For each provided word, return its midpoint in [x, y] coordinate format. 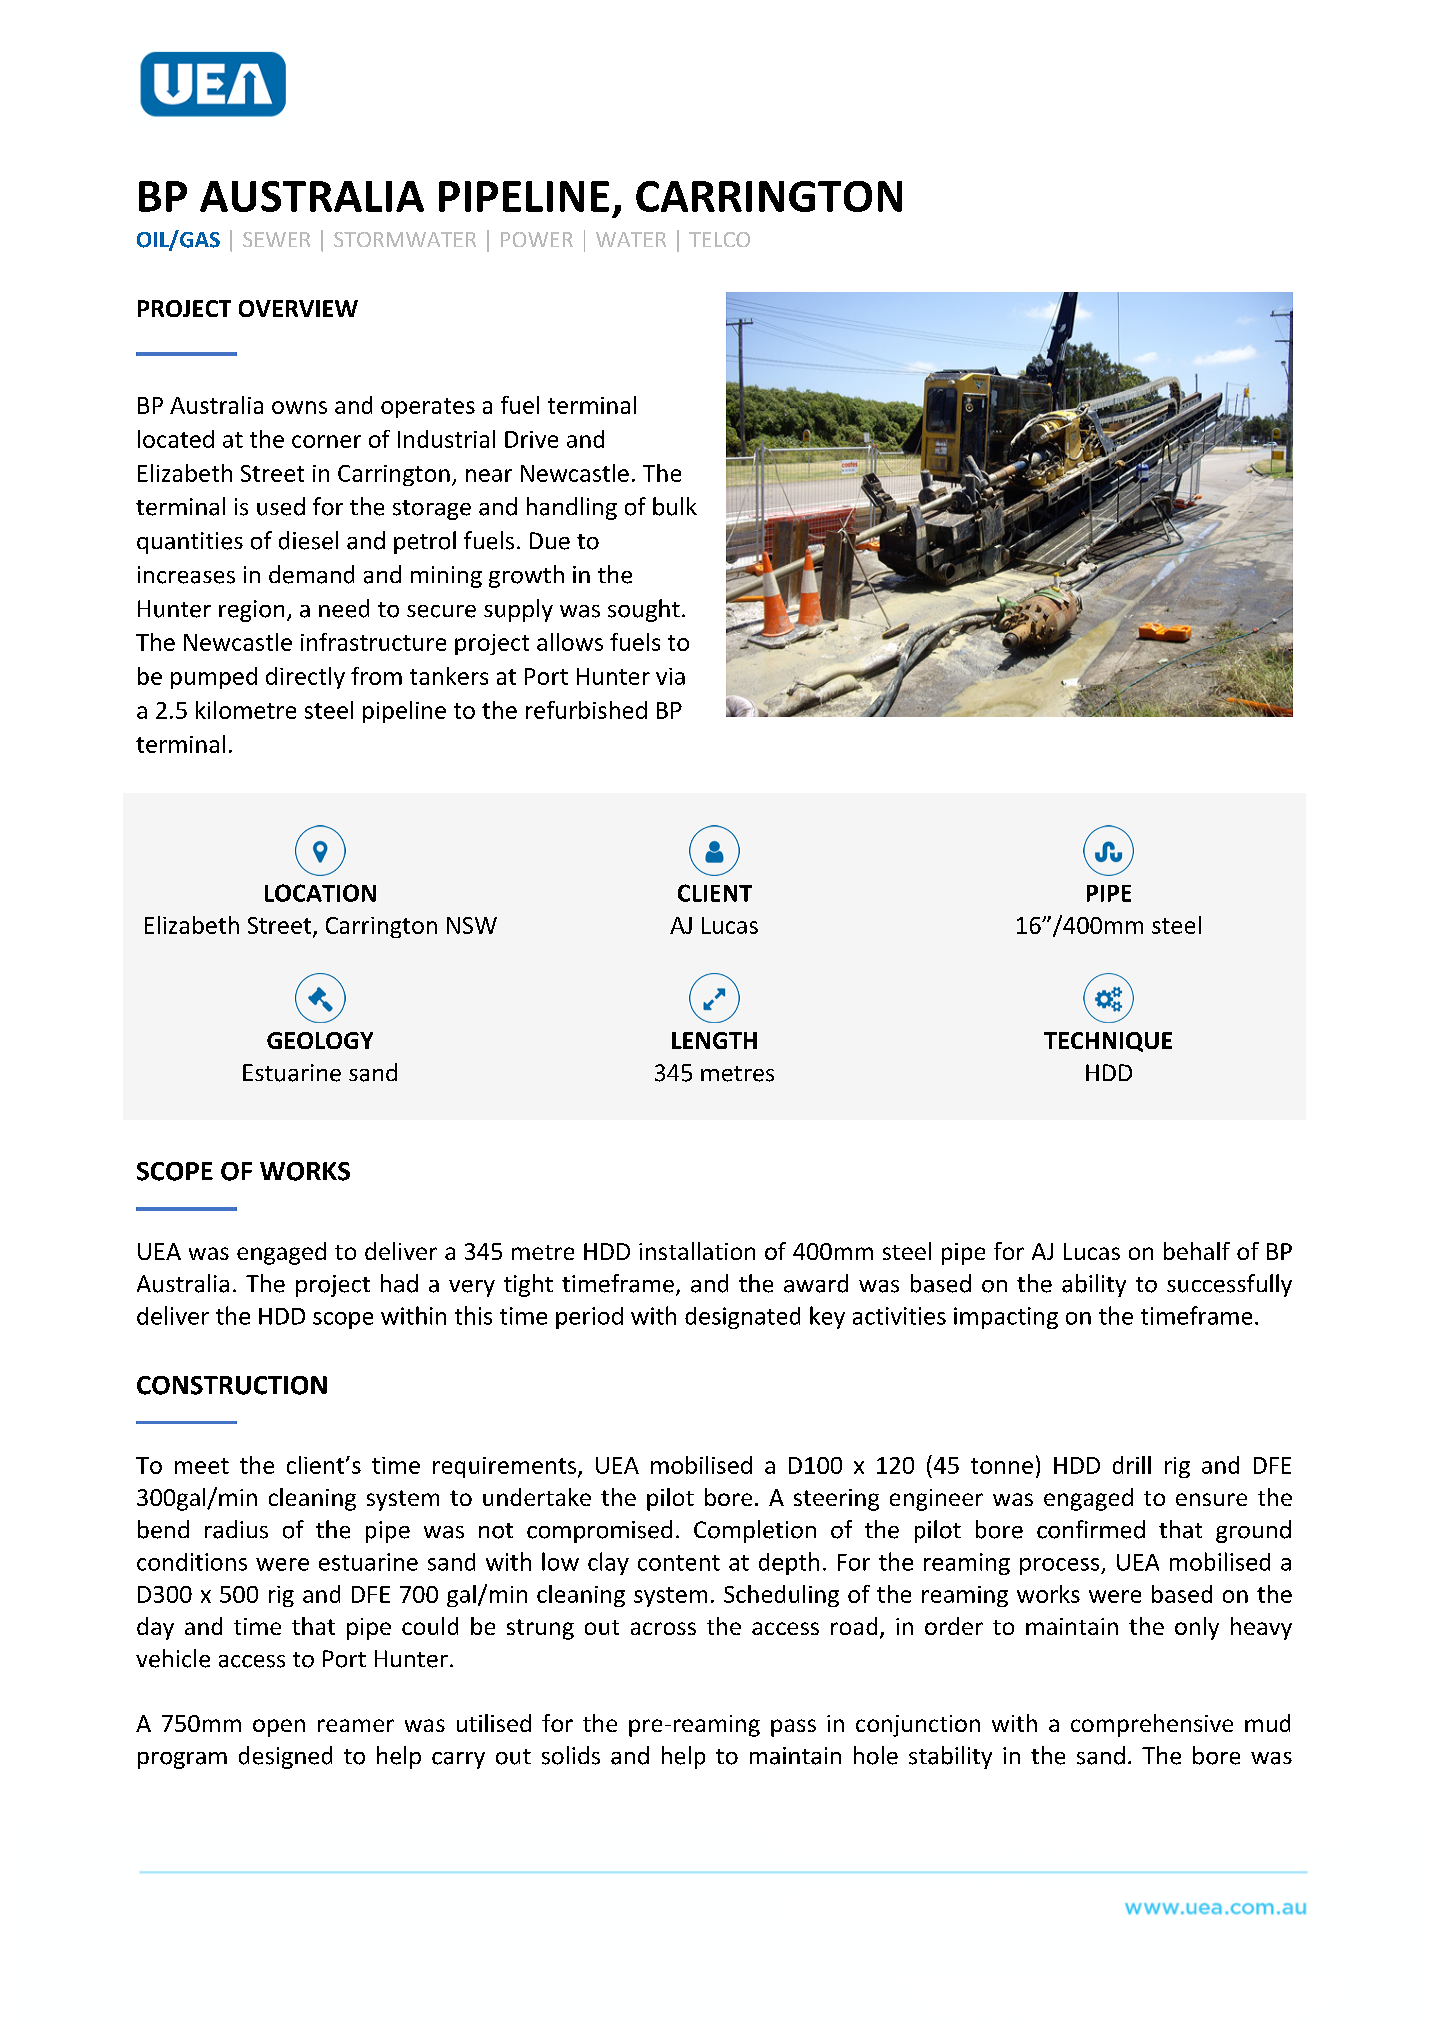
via [670, 676]
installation [697, 1251]
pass [793, 1728]
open [279, 1728]
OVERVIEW [298, 308]
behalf [1197, 1251]
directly [305, 678]
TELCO [719, 239]
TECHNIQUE [1108, 1042]
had [399, 1283]
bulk [675, 506]
